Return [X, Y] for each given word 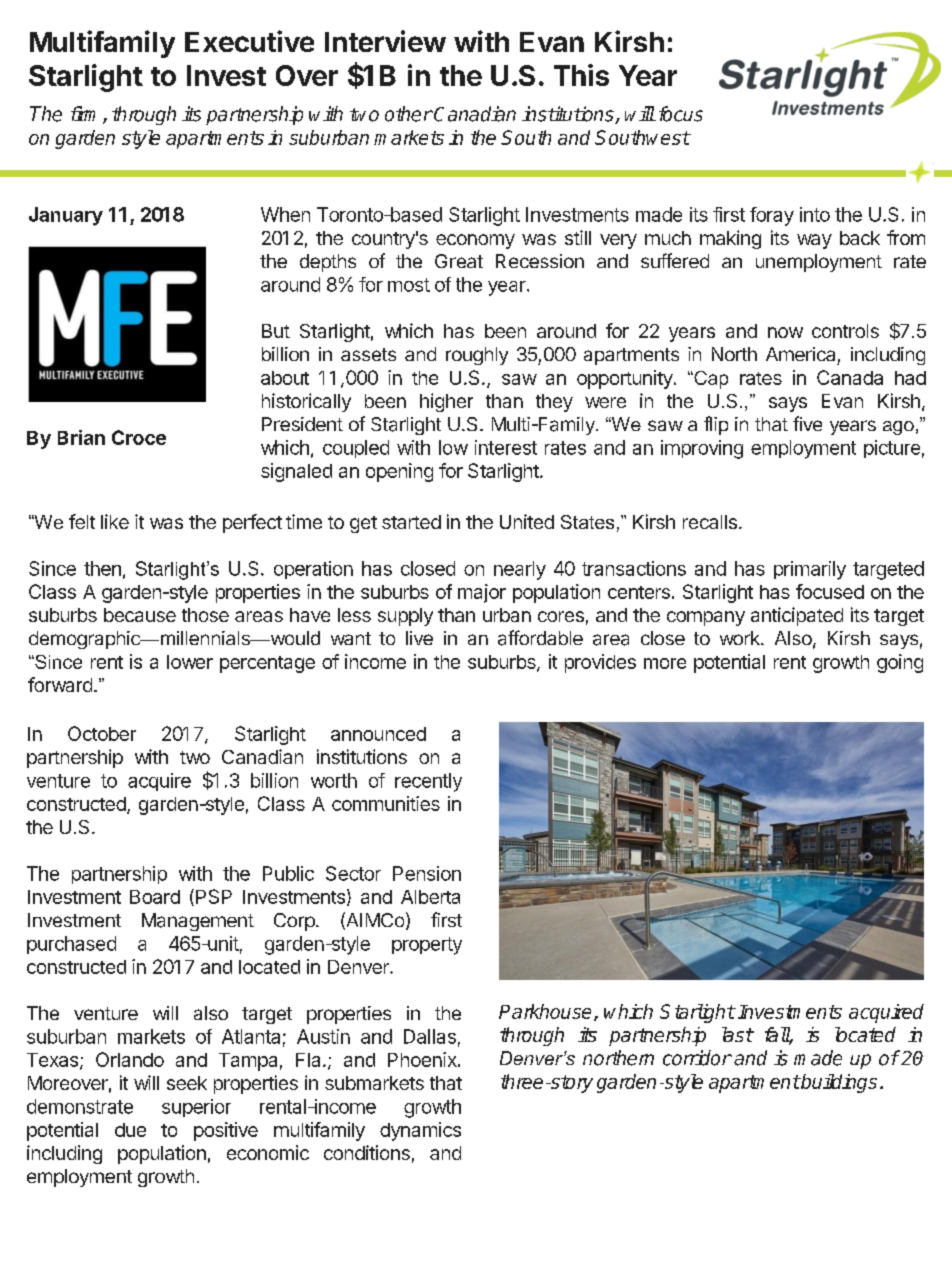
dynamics [420, 1131]
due [130, 1130]
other [409, 114]
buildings [838, 1083]
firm [83, 113]
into [815, 214]
